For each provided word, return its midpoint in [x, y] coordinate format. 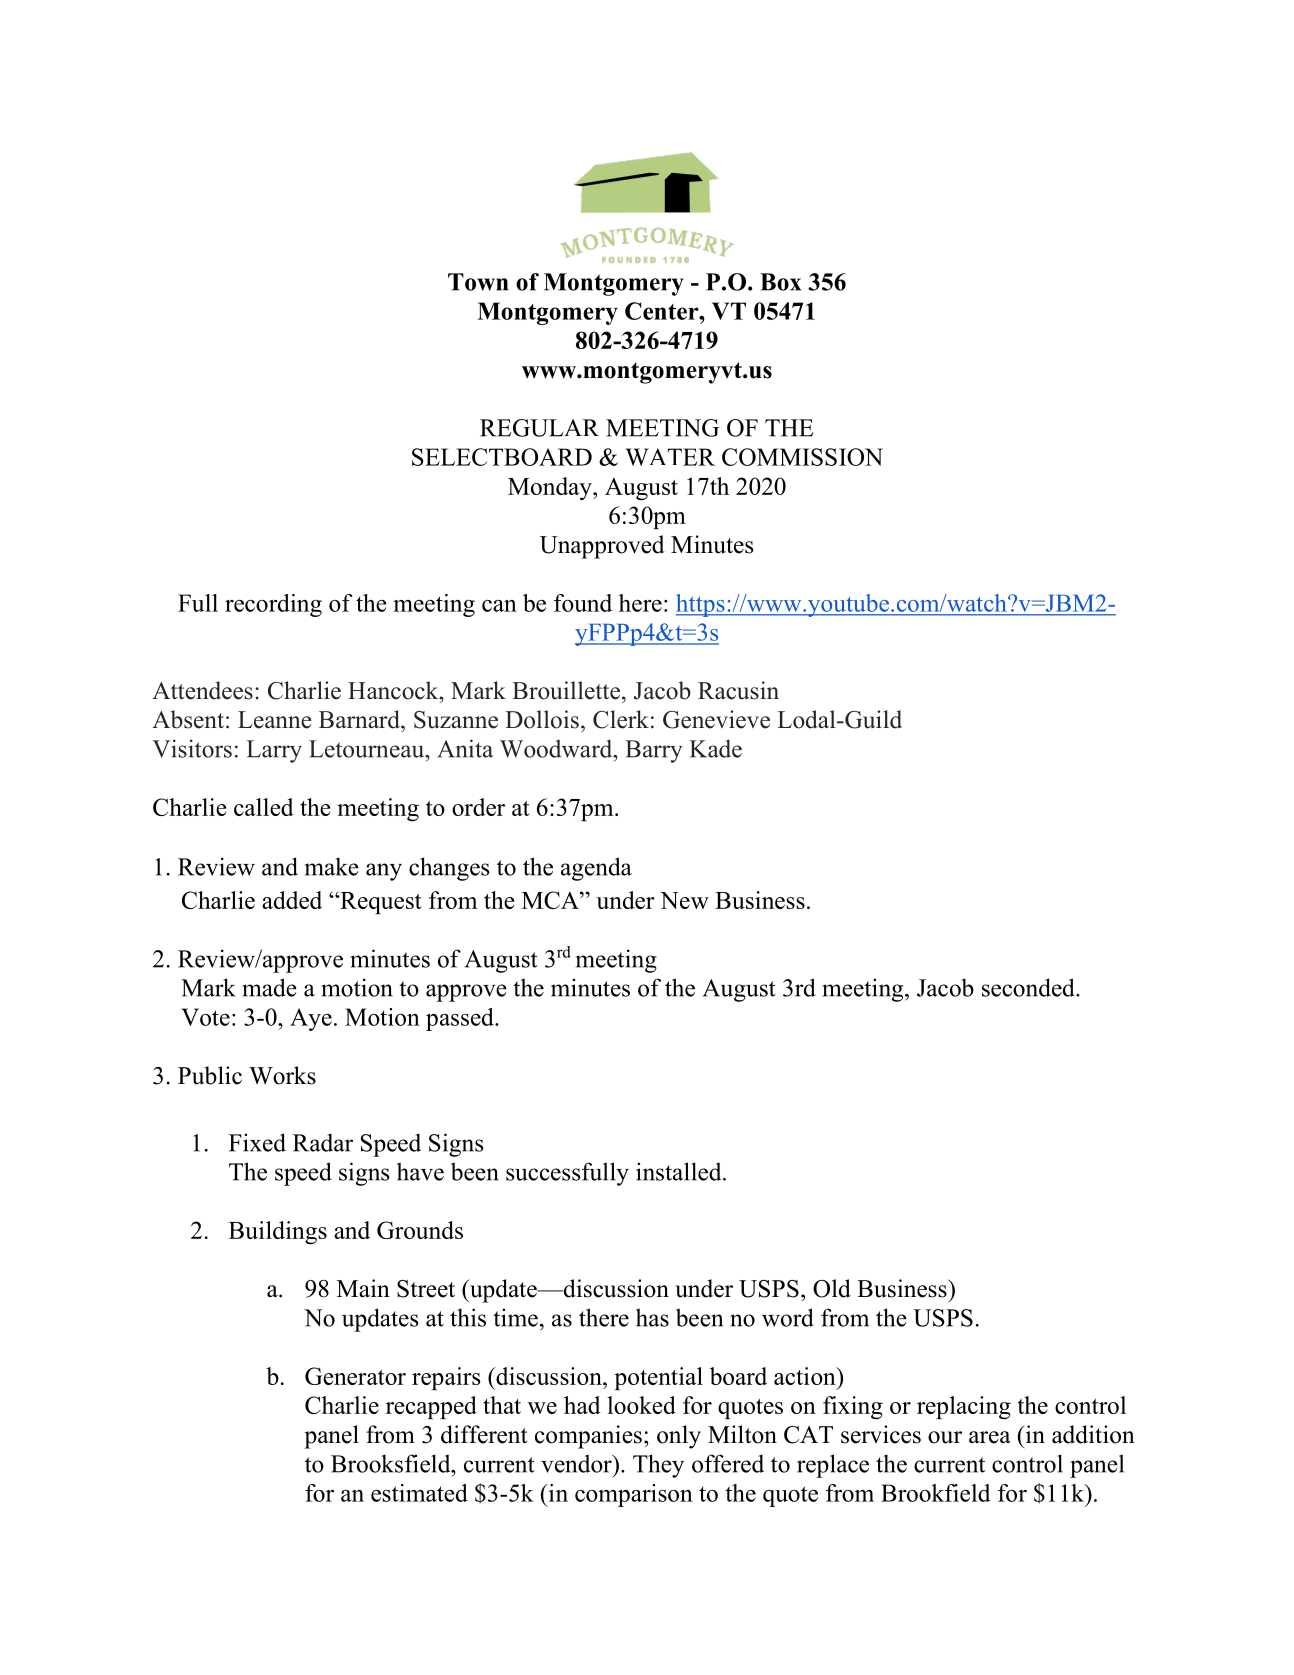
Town [478, 282]
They [658, 1466]
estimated [419, 1493]
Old [832, 1288]
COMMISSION [802, 457]
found [583, 603]
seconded [1029, 987]
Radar [323, 1142]
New [684, 900]
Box [780, 282]
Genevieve [716, 719]
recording [273, 605]
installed [680, 1171]
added [292, 900]
